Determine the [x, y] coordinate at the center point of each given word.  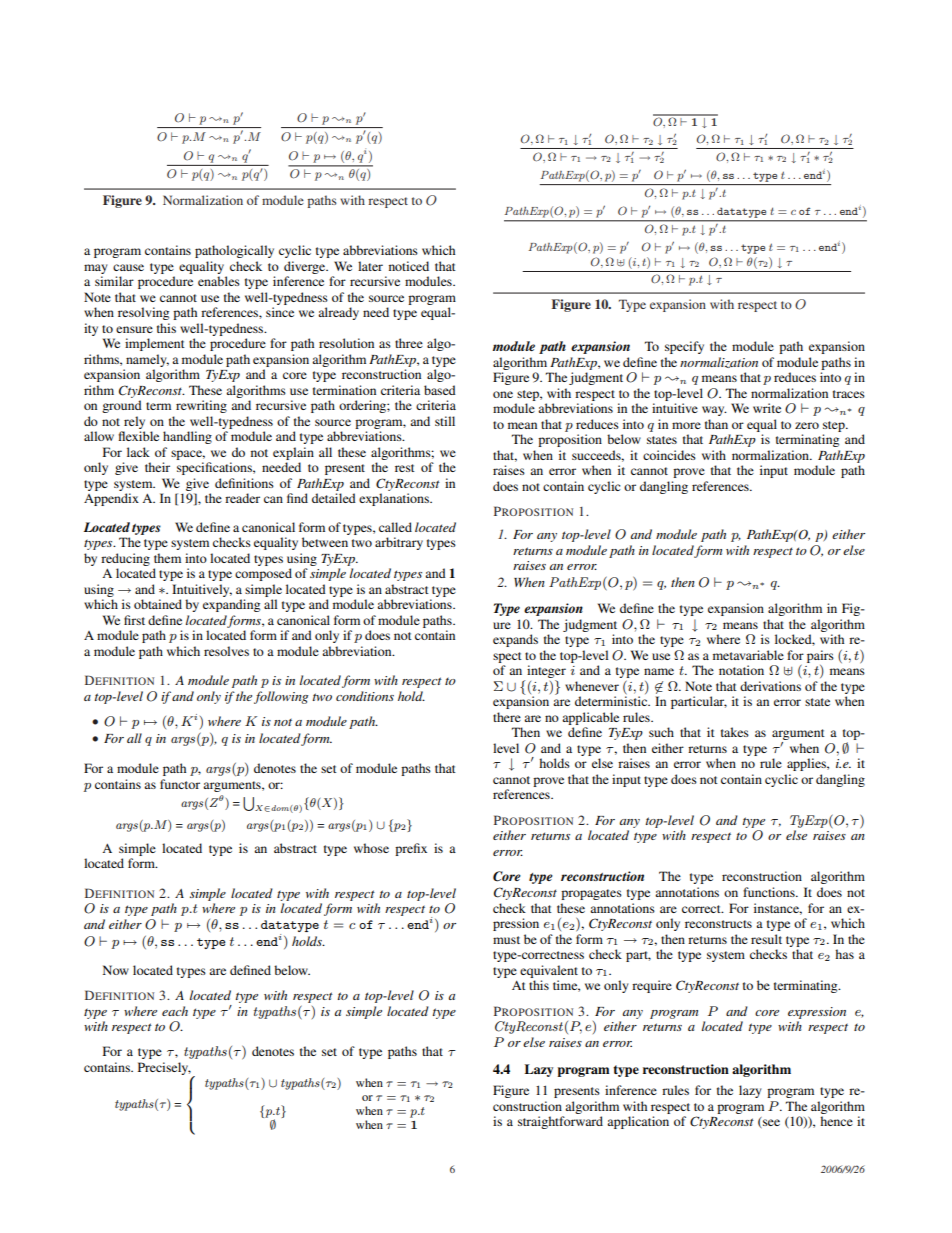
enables [219, 281]
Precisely [164, 1068]
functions [770, 892]
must [506, 940]
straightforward [560, 1122]
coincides [669, 455]
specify [684, 347]
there [507, 717]
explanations [395, 499]
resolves [226, 651]
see [770, 1123]
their [157, 467]
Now [116, 970]
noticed [409, 266]
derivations [770, 686]
